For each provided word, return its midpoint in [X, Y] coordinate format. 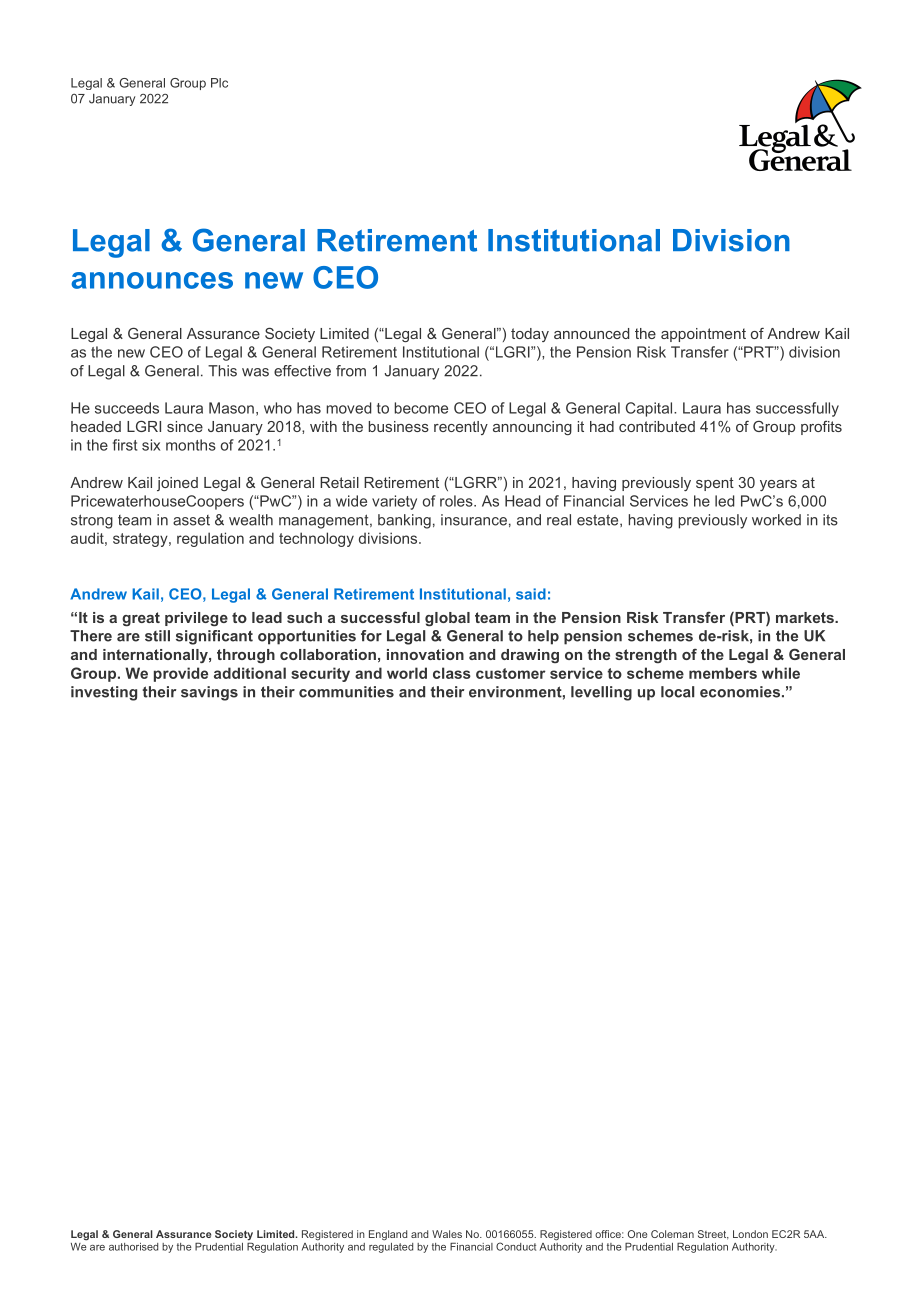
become [421, 408]
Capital [650, 409]
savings [209, 693]
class [452, 673]
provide [181, 674]
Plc [219, 83]
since [185, 426]
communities [346, 692]
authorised [133, 1247]
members [723, 673]
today [530, 335]
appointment [703, 335]
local [677, 692]
